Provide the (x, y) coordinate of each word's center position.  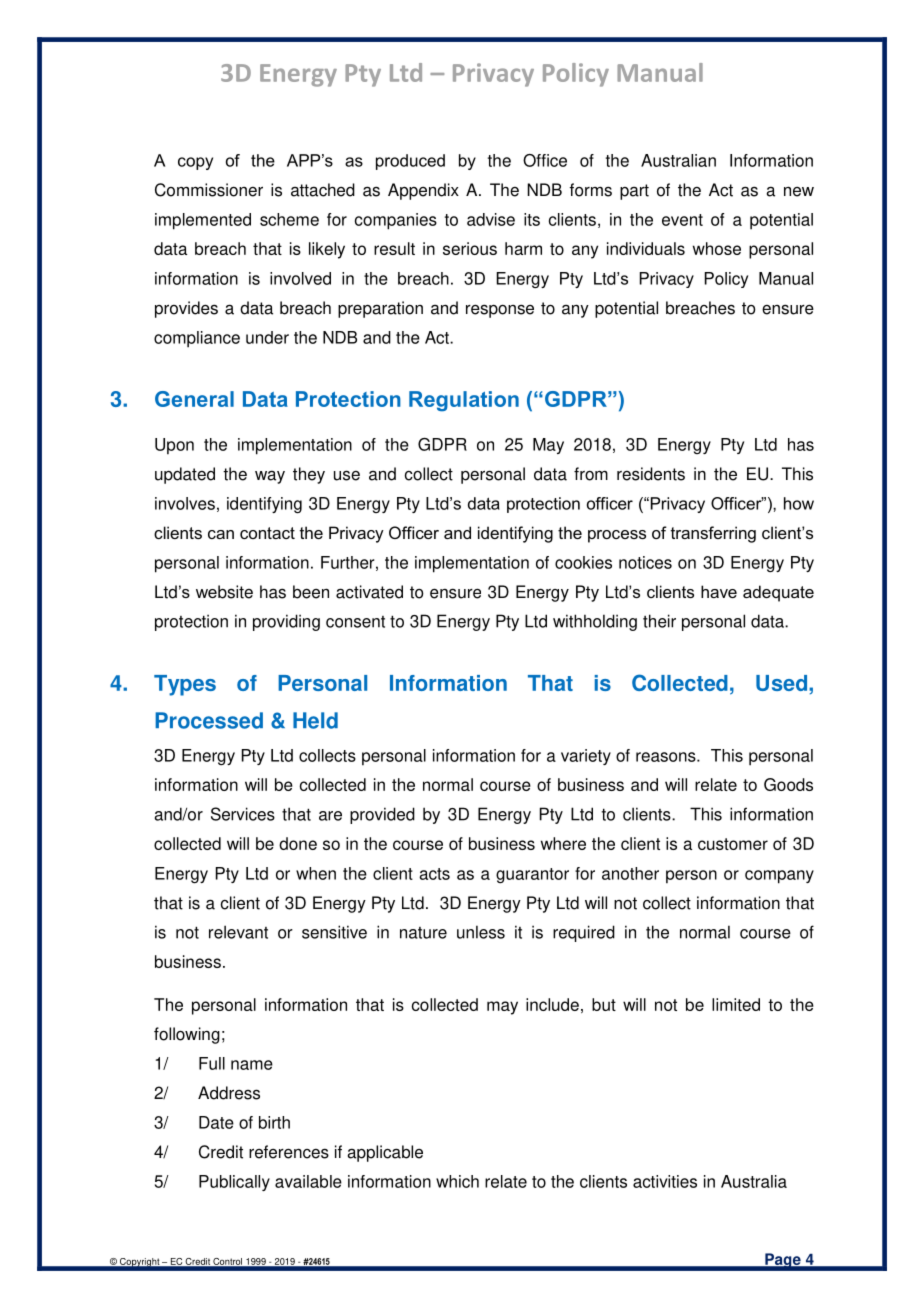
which (457, 1181)
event (682, 220)
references (289, 1152)
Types (185, 685)
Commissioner (209, 190)
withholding (595, 622)
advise (491, 219)
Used (781, 683)
